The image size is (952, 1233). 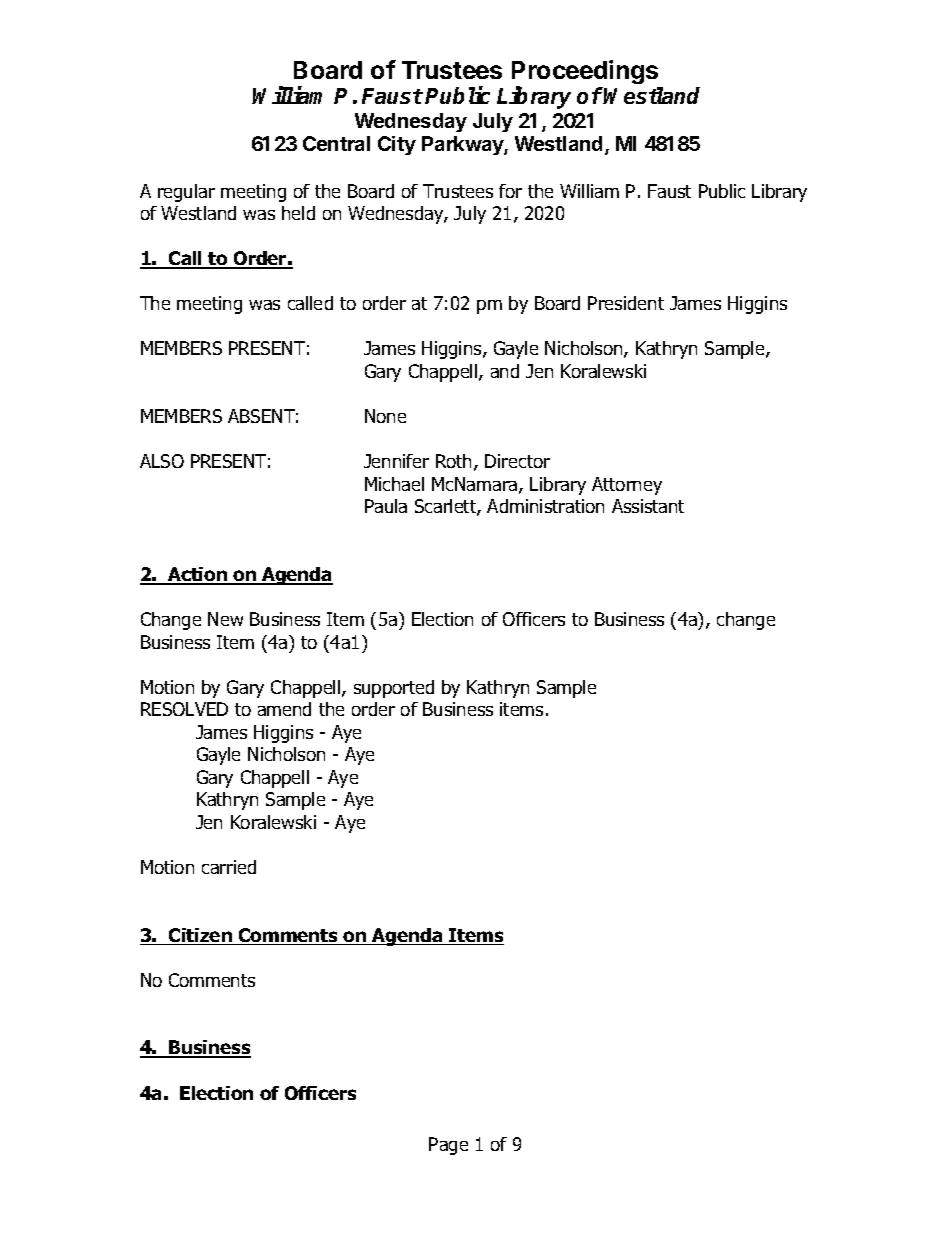 I want to click on Citizen, so click(x=200, y=936).
